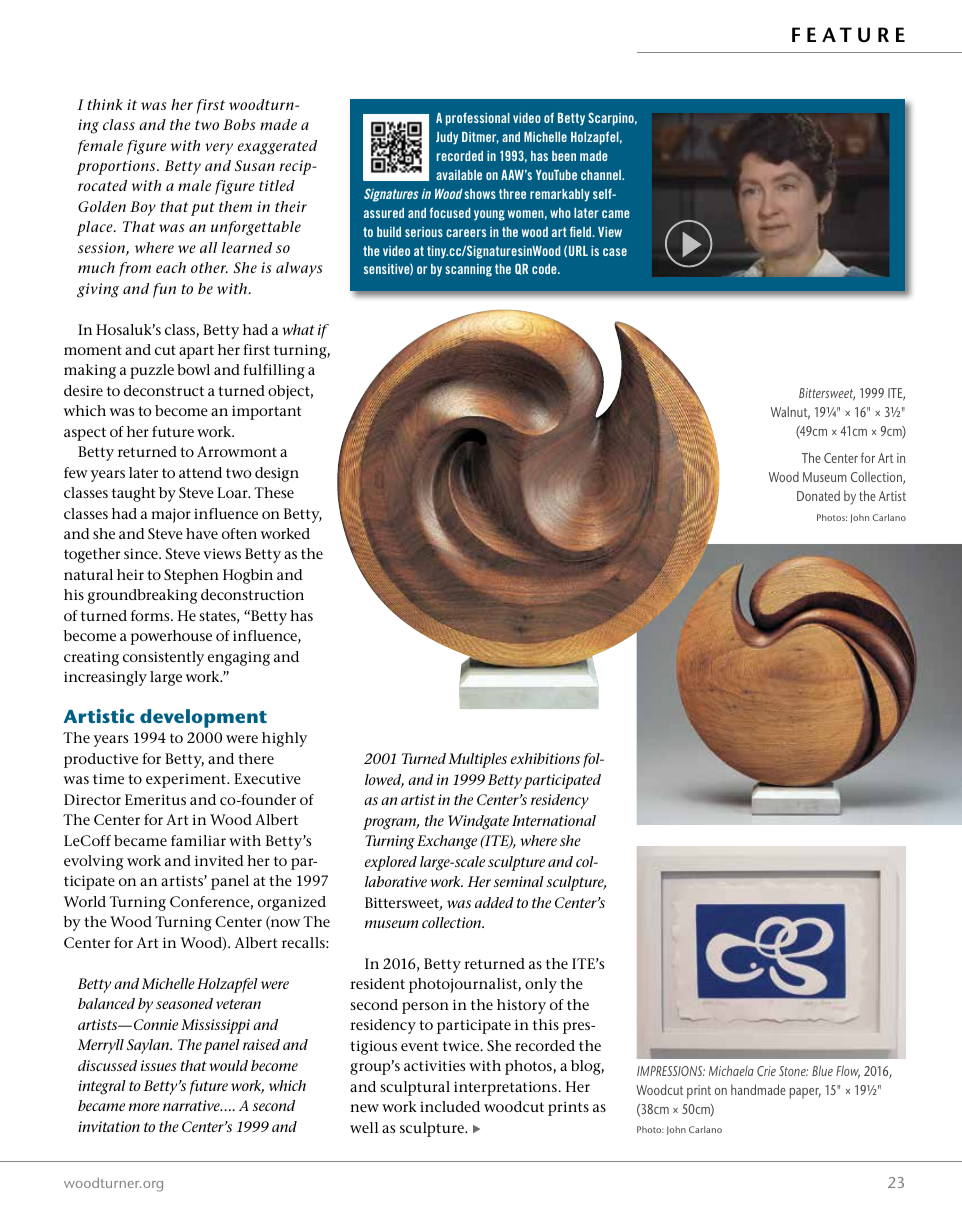  What do you see at coordinates (477, 760) in the page?
I see `Multiples` at bounding box center [477, 760].
